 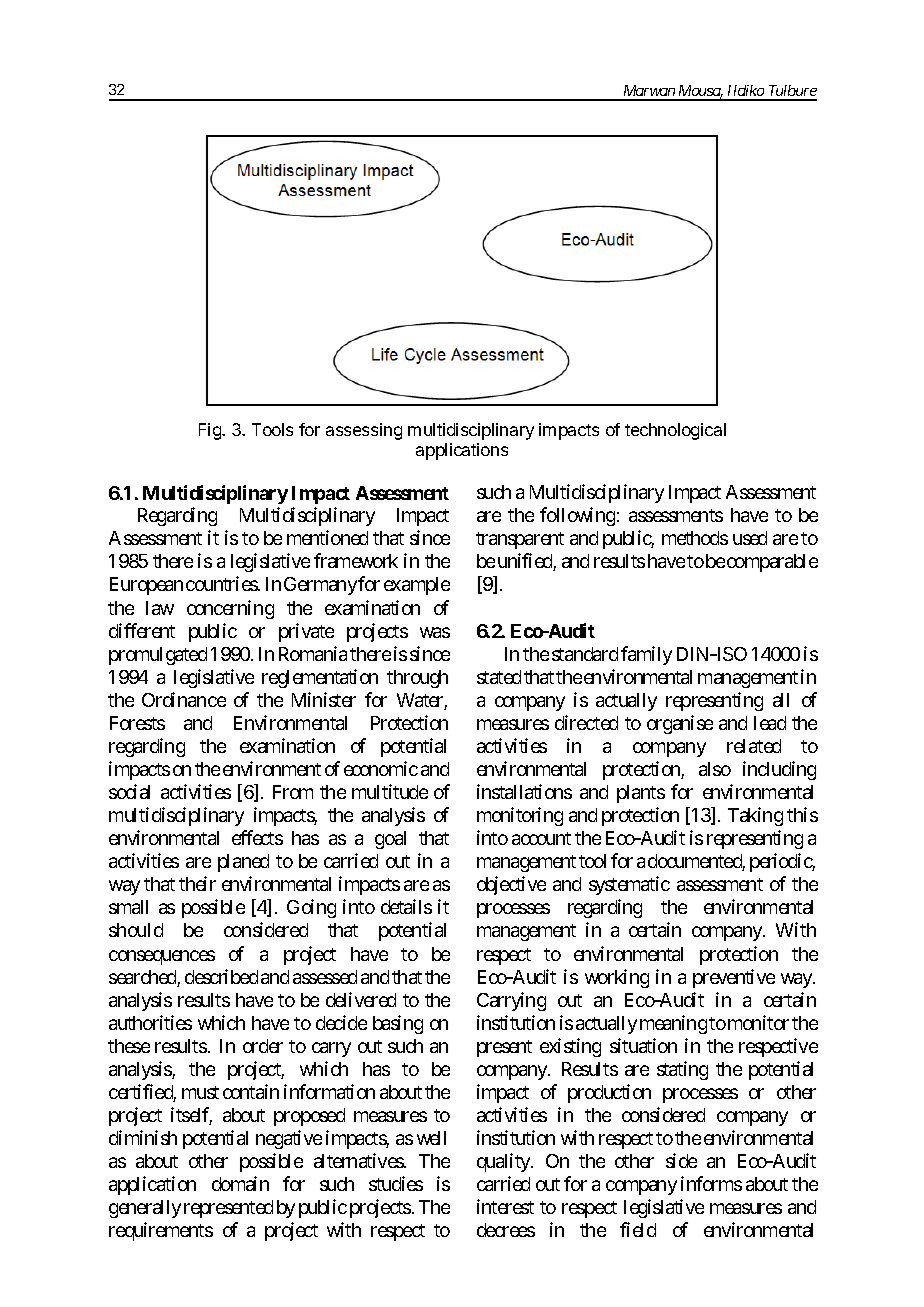 What do you see at coordinates (643, 1045) in the image?
I see `situation` at bounding box center [643, 1045].
